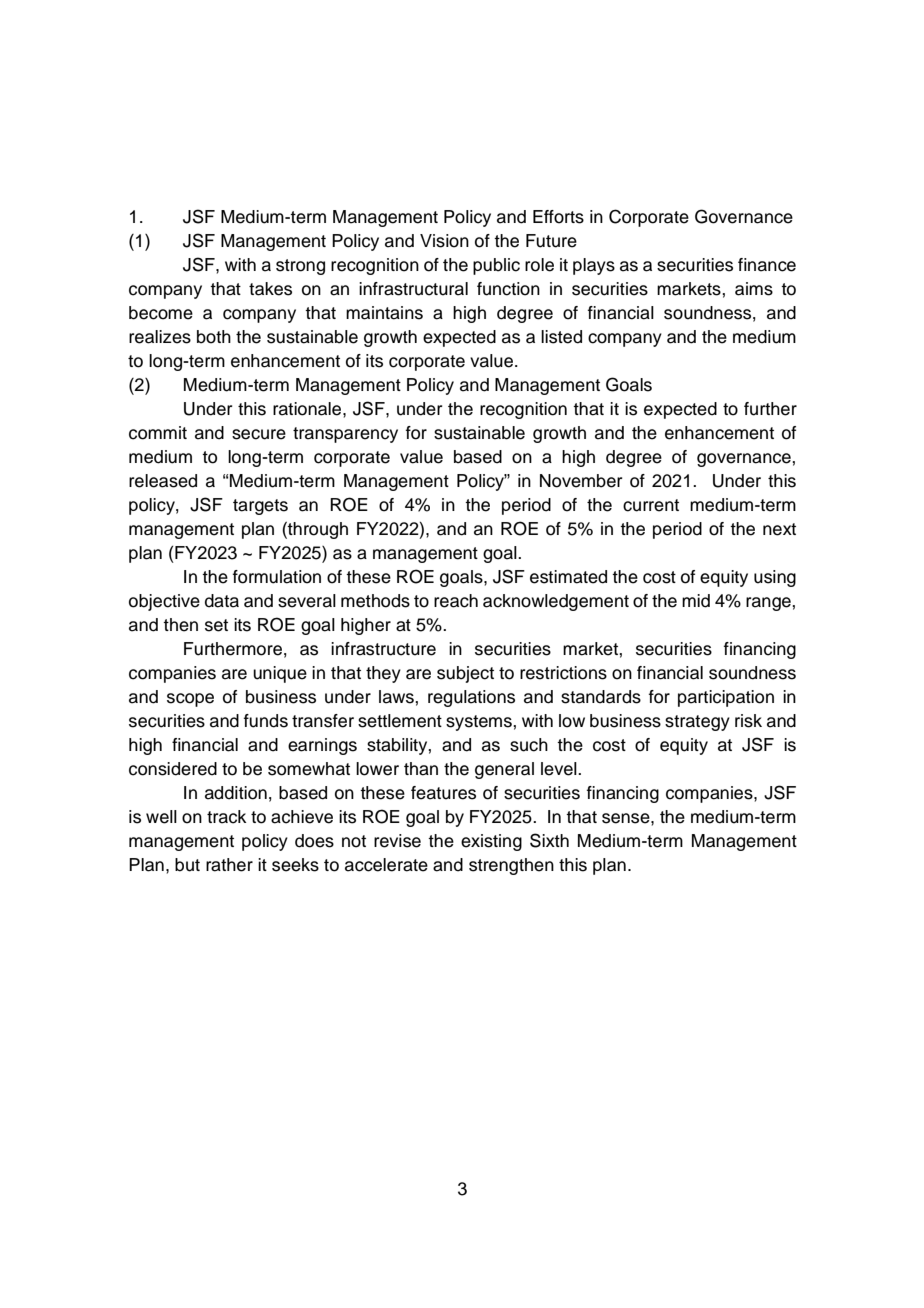  What do you see at coordinates (767, 265) in the screenshot?
I see `finance` at bounding box center [767, 265].
